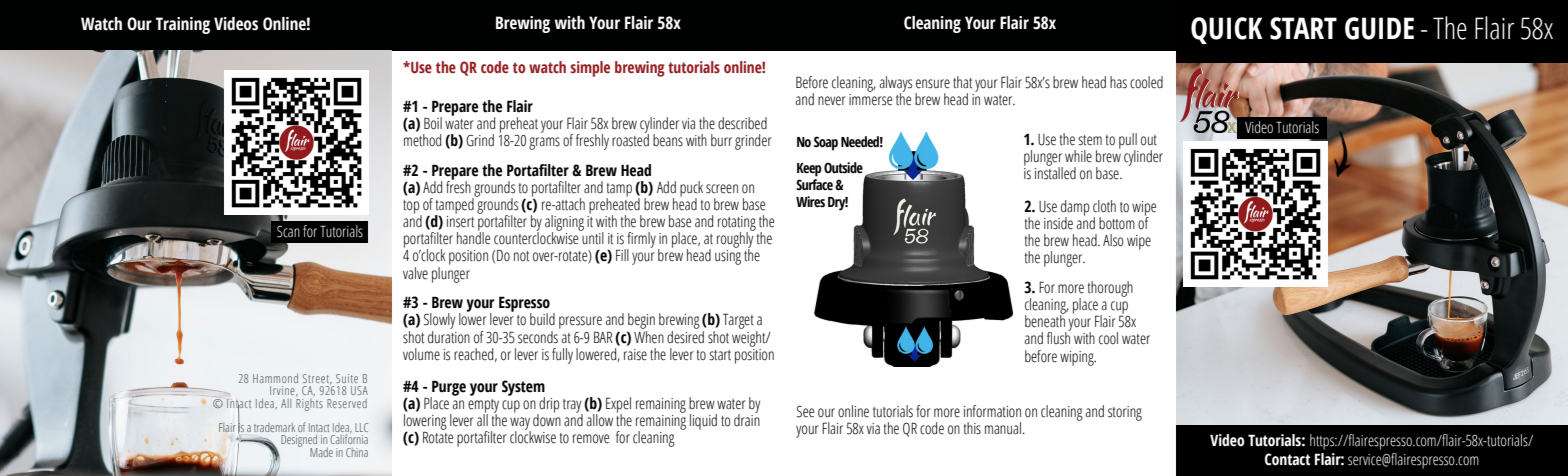  I want to click on method, so click(422, 140).
